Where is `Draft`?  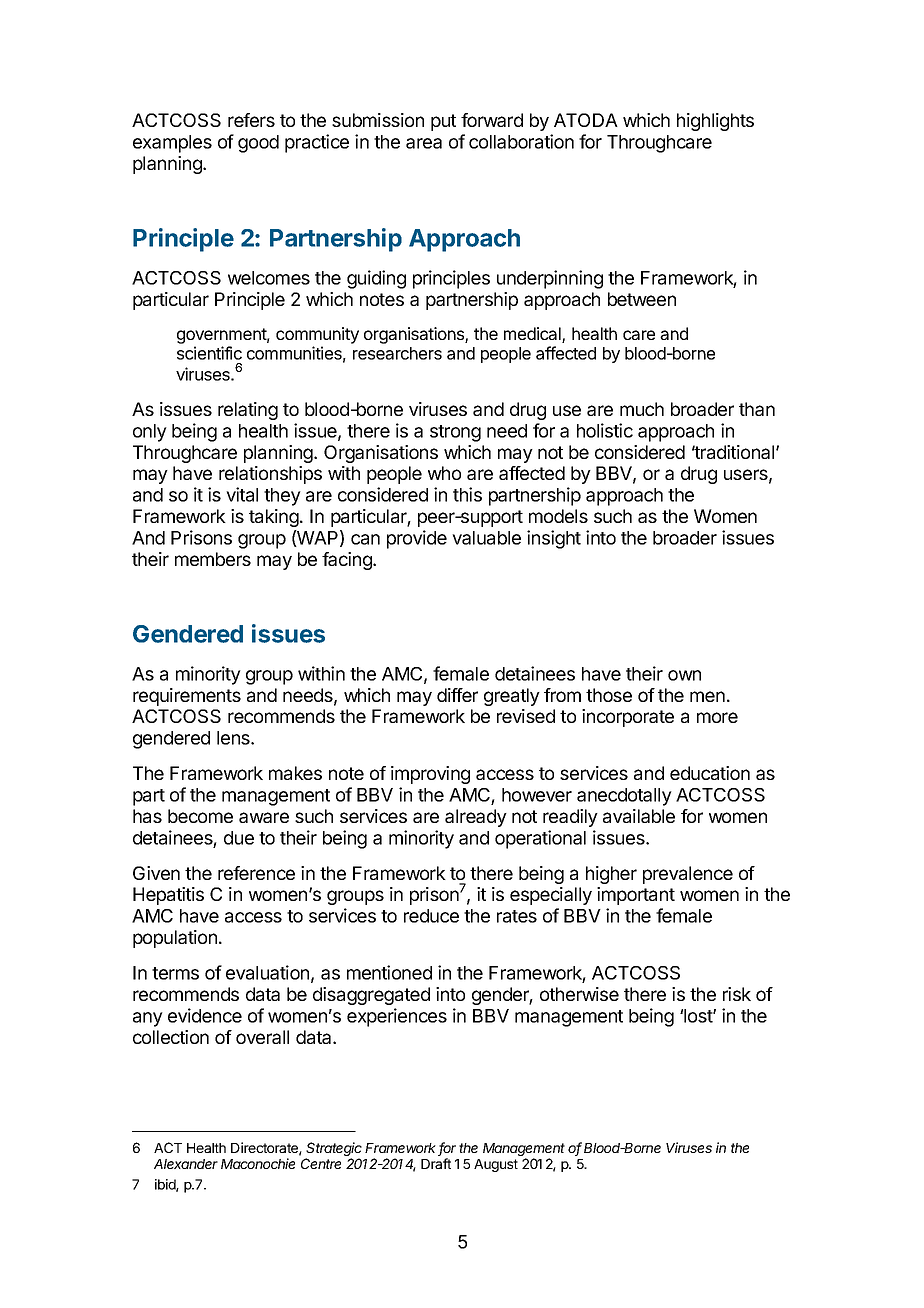 Draft is located at coordinates (436, 1163).
